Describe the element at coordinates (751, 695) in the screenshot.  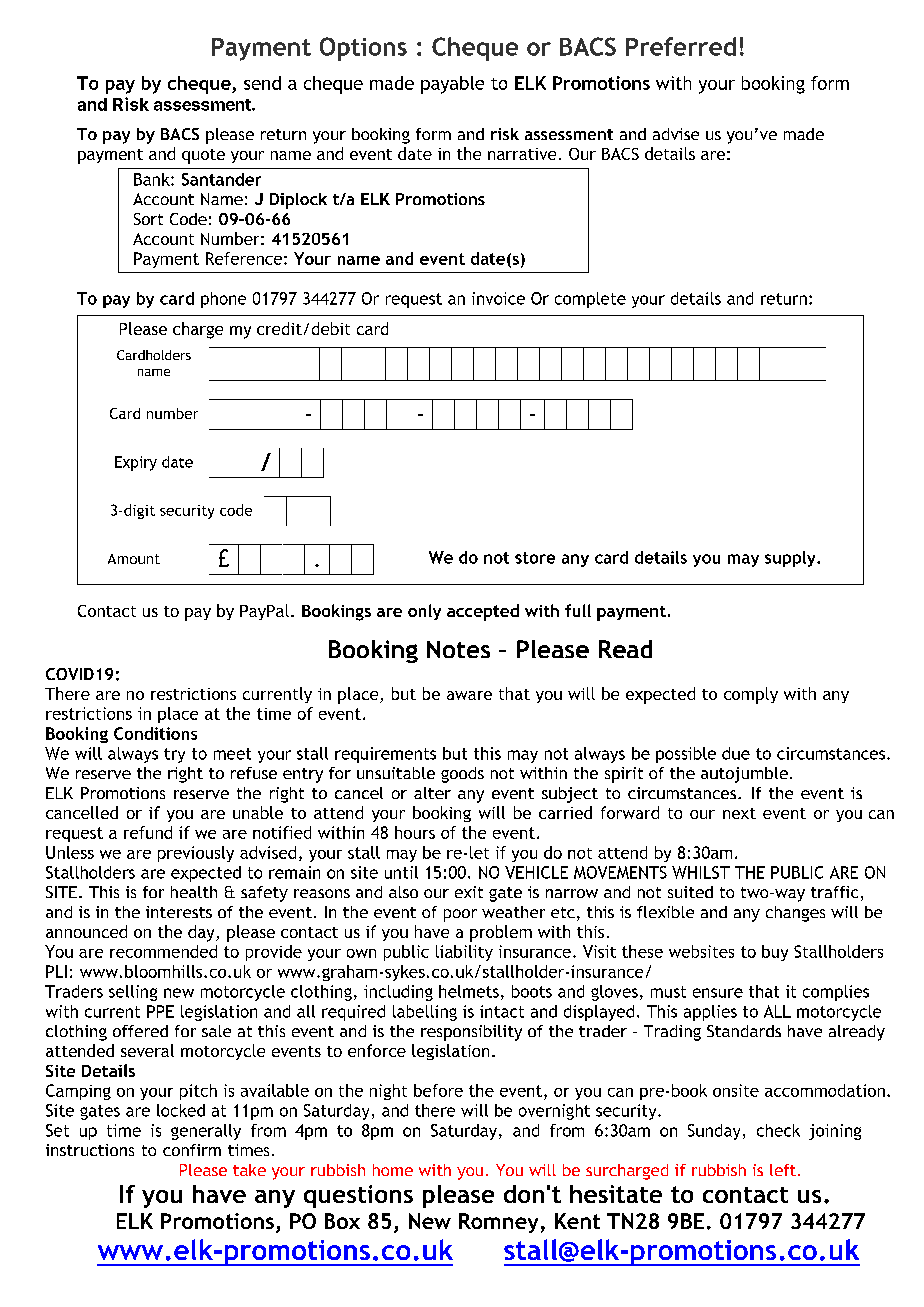
I see `comply` at that location.
